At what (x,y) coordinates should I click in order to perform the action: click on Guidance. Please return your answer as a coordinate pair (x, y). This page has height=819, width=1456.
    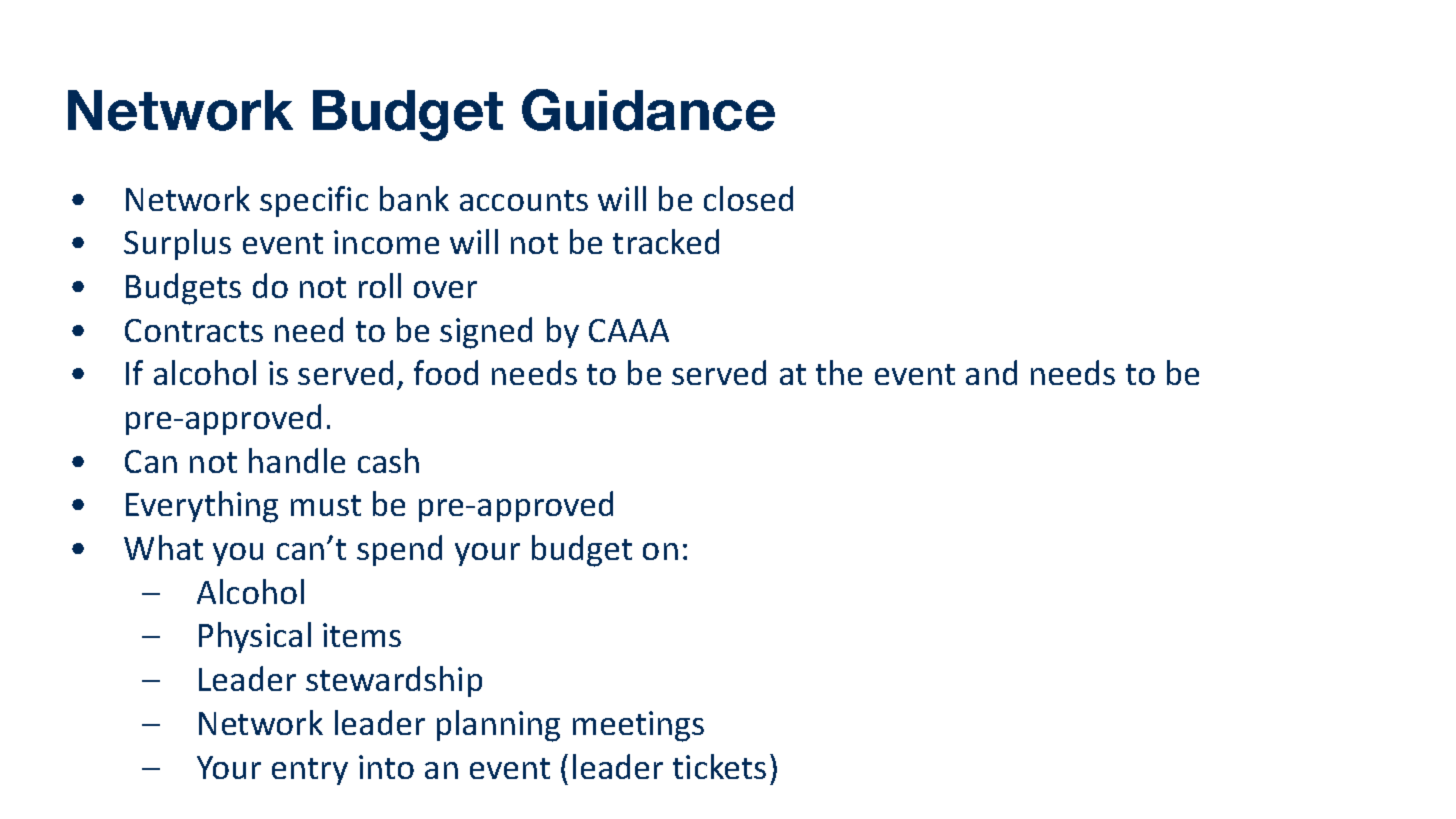
    Looking at the image, I should click on (648, 110).
